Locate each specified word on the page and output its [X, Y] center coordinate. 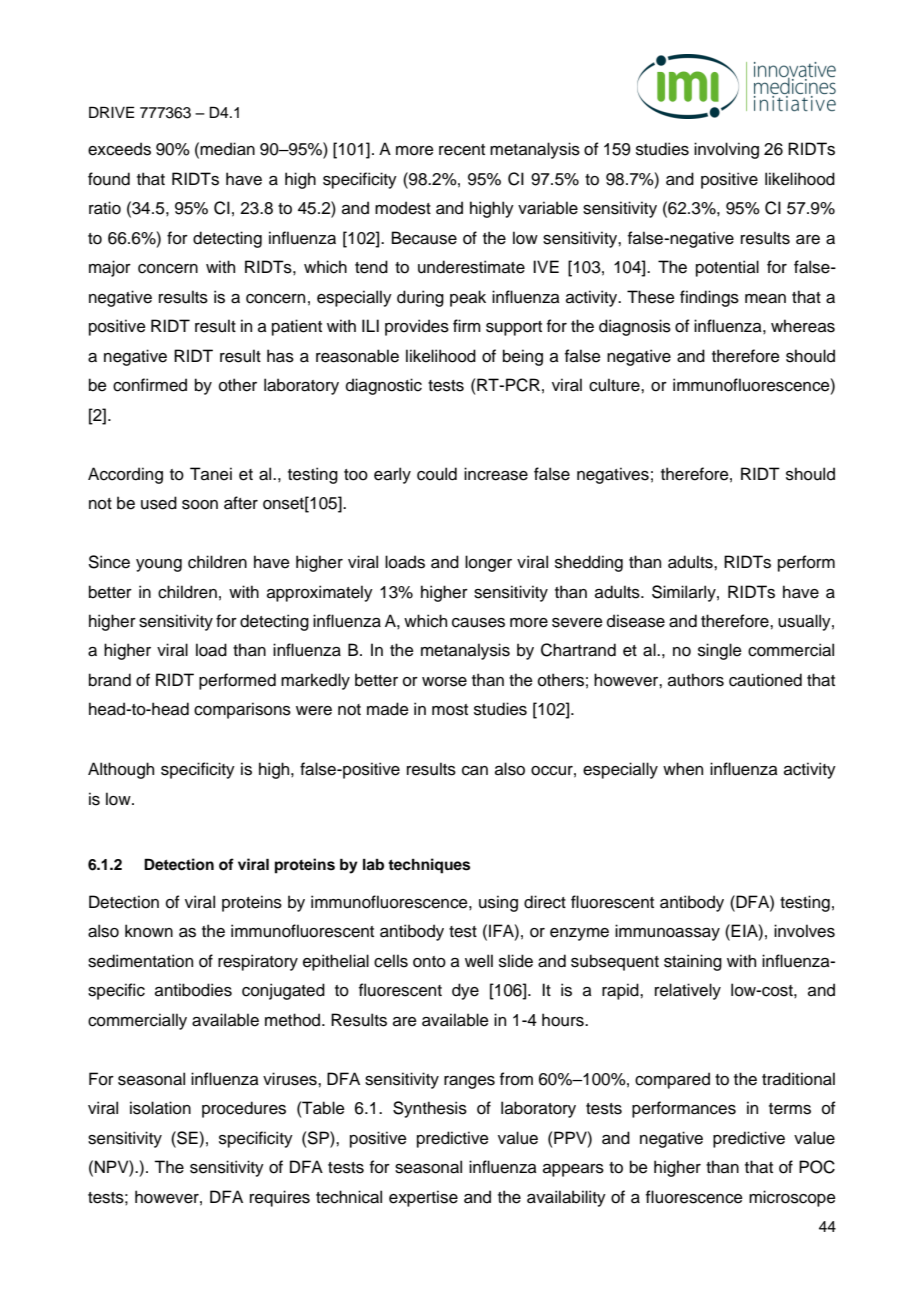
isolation [160, 1108]
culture [615, 385]
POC [817, 1167]
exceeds [119, 149]
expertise [423, 1198]
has [280, 356]
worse [444, 682]
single [720, 651]
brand [110, 680]
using [498, 903]
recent [462, 150]
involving [726, 150]
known [149, 931]
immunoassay [667, 932]
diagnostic [384, 386]
